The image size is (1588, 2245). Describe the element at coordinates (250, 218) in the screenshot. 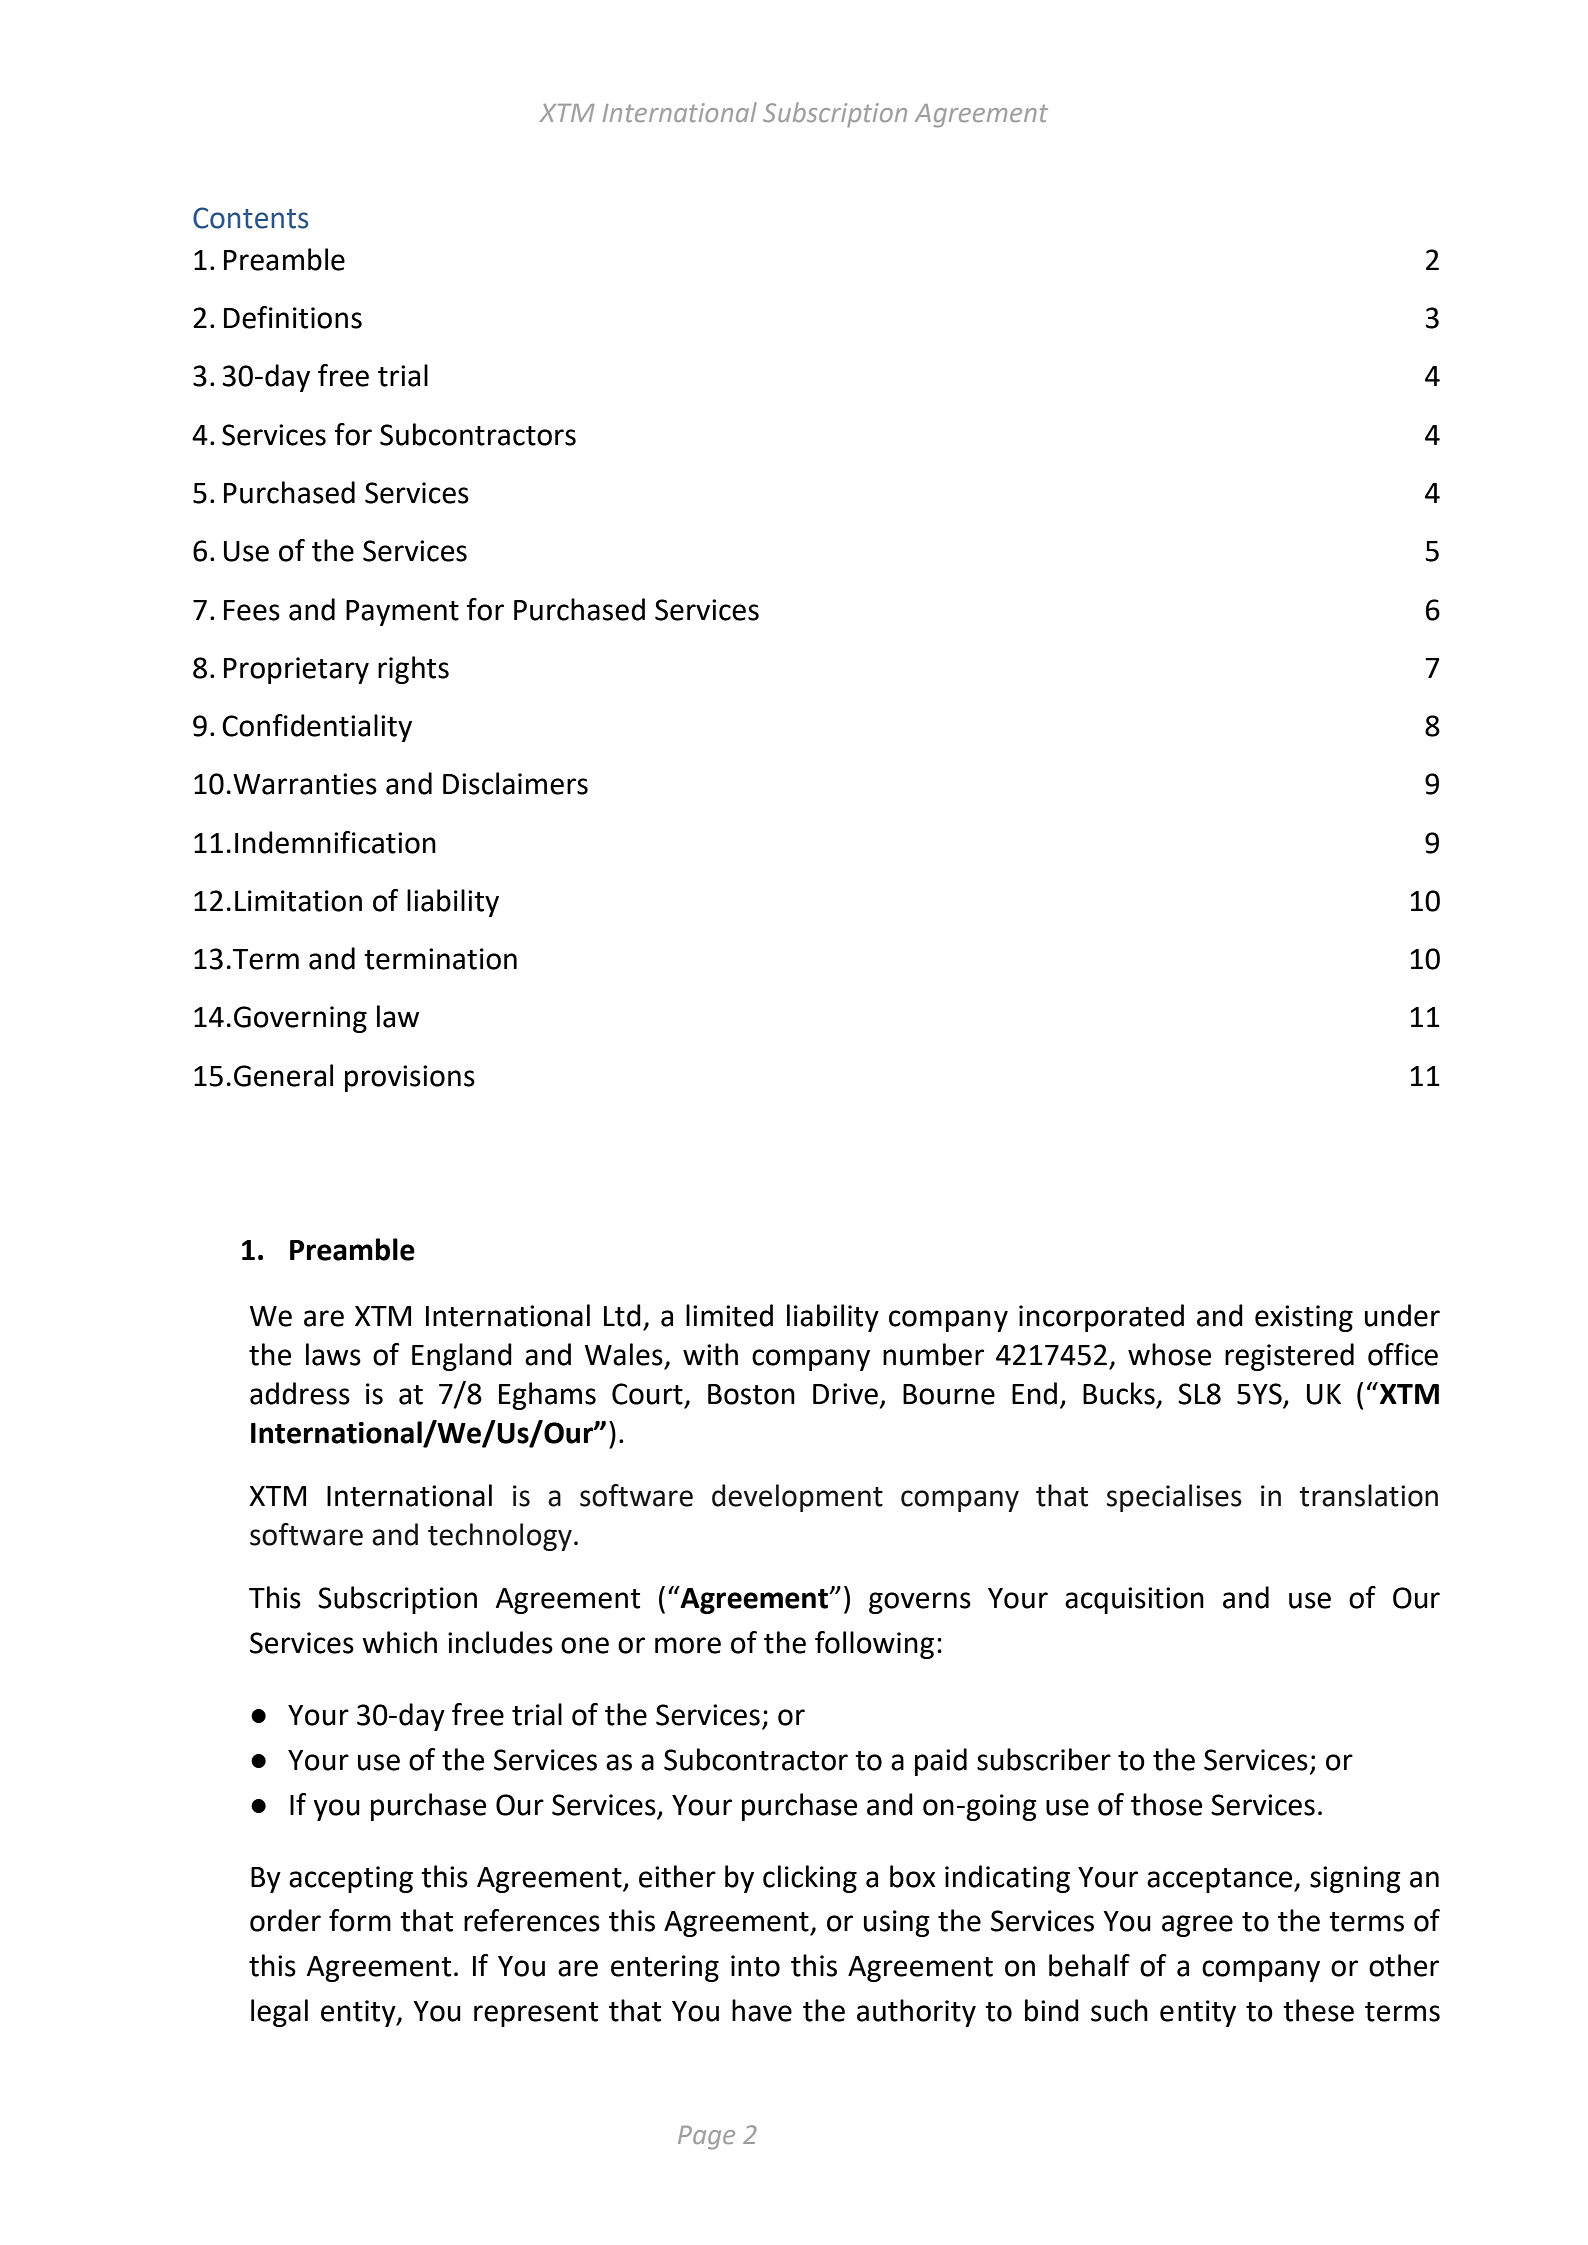

I see `Contents` at that location.
